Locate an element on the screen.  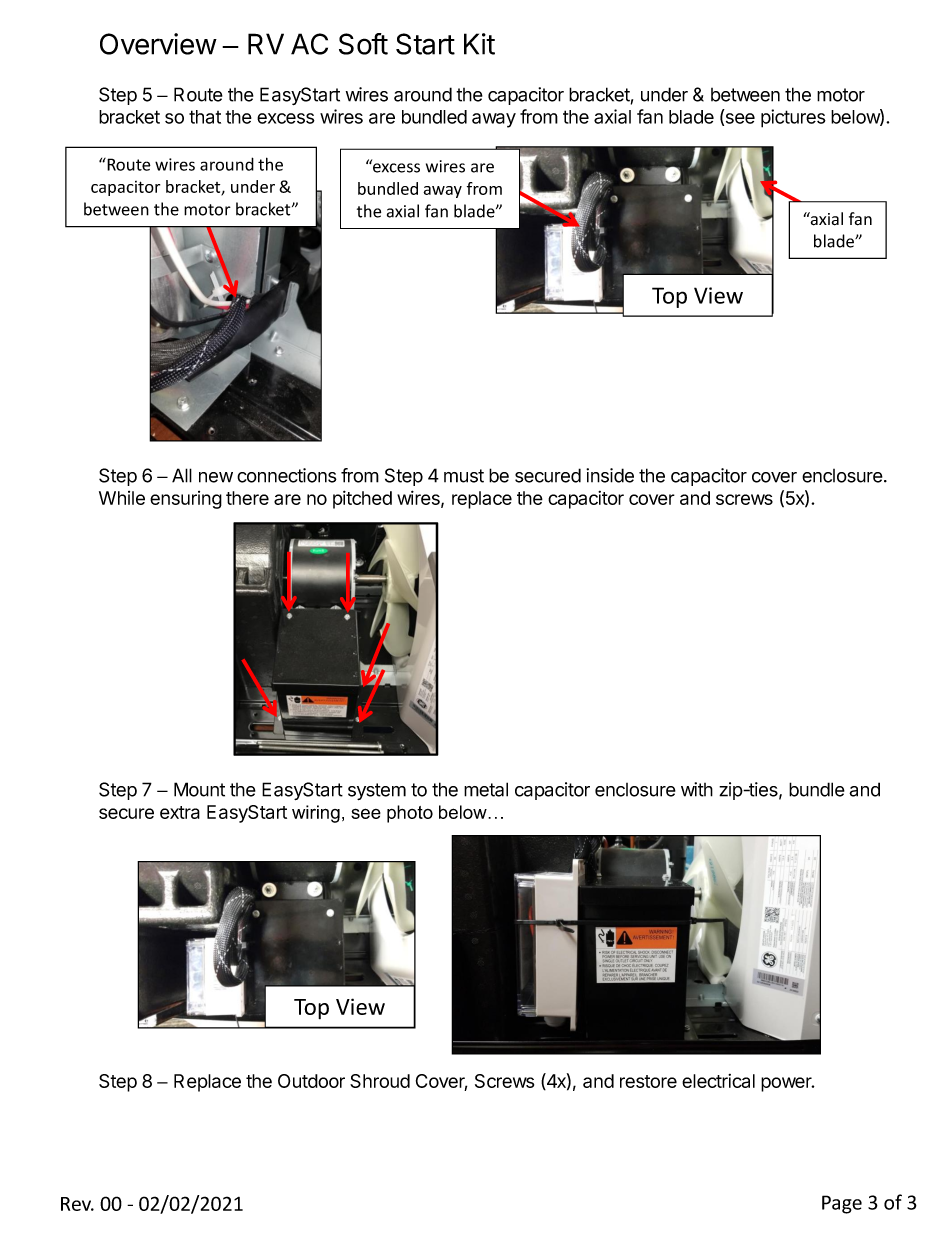
extra is located at coordinates (180, 812).
